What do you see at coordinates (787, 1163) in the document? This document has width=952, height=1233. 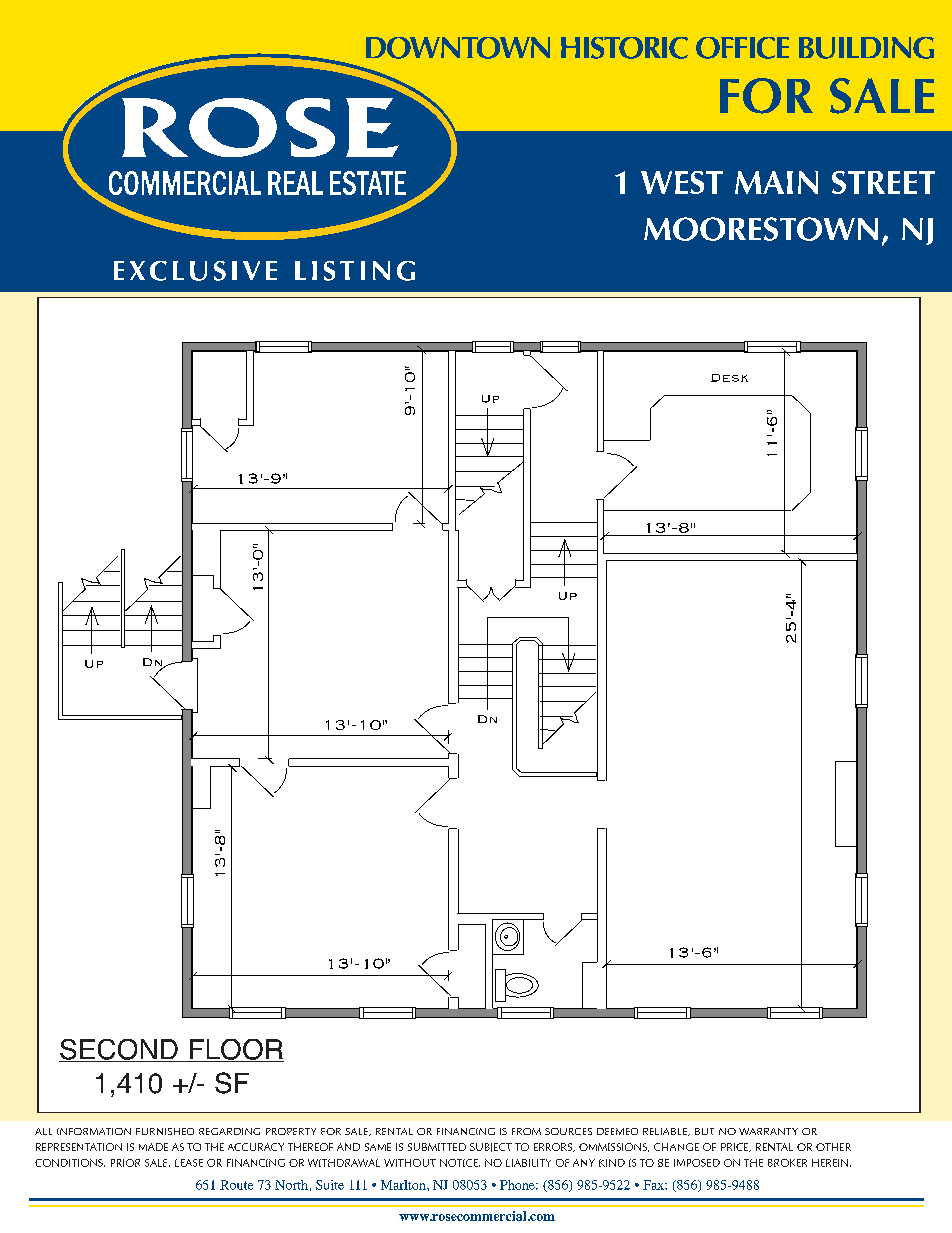 I see `BROKER` at bounding box center [787, 1163].
